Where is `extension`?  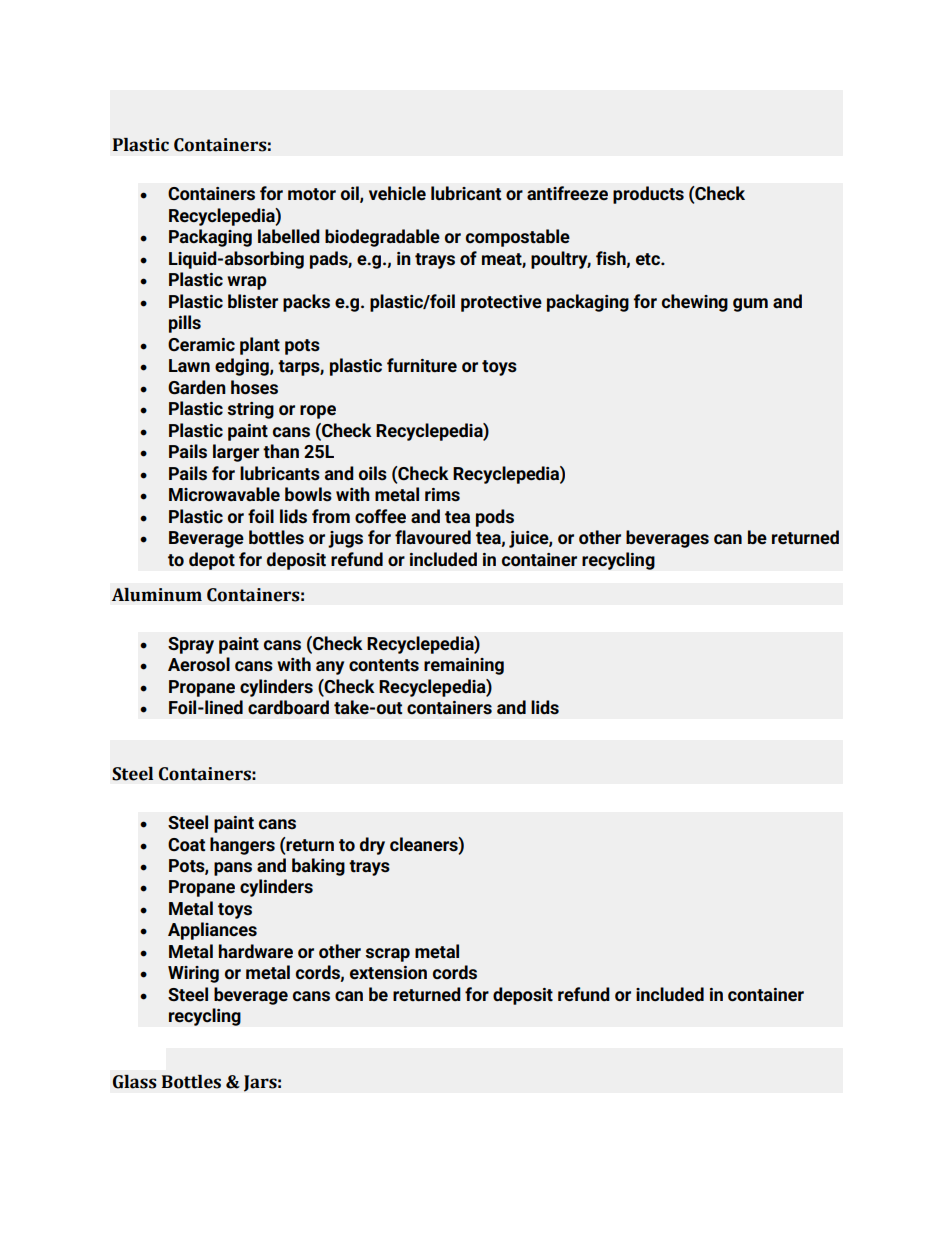
extension is located at coordinates (388, 973).
